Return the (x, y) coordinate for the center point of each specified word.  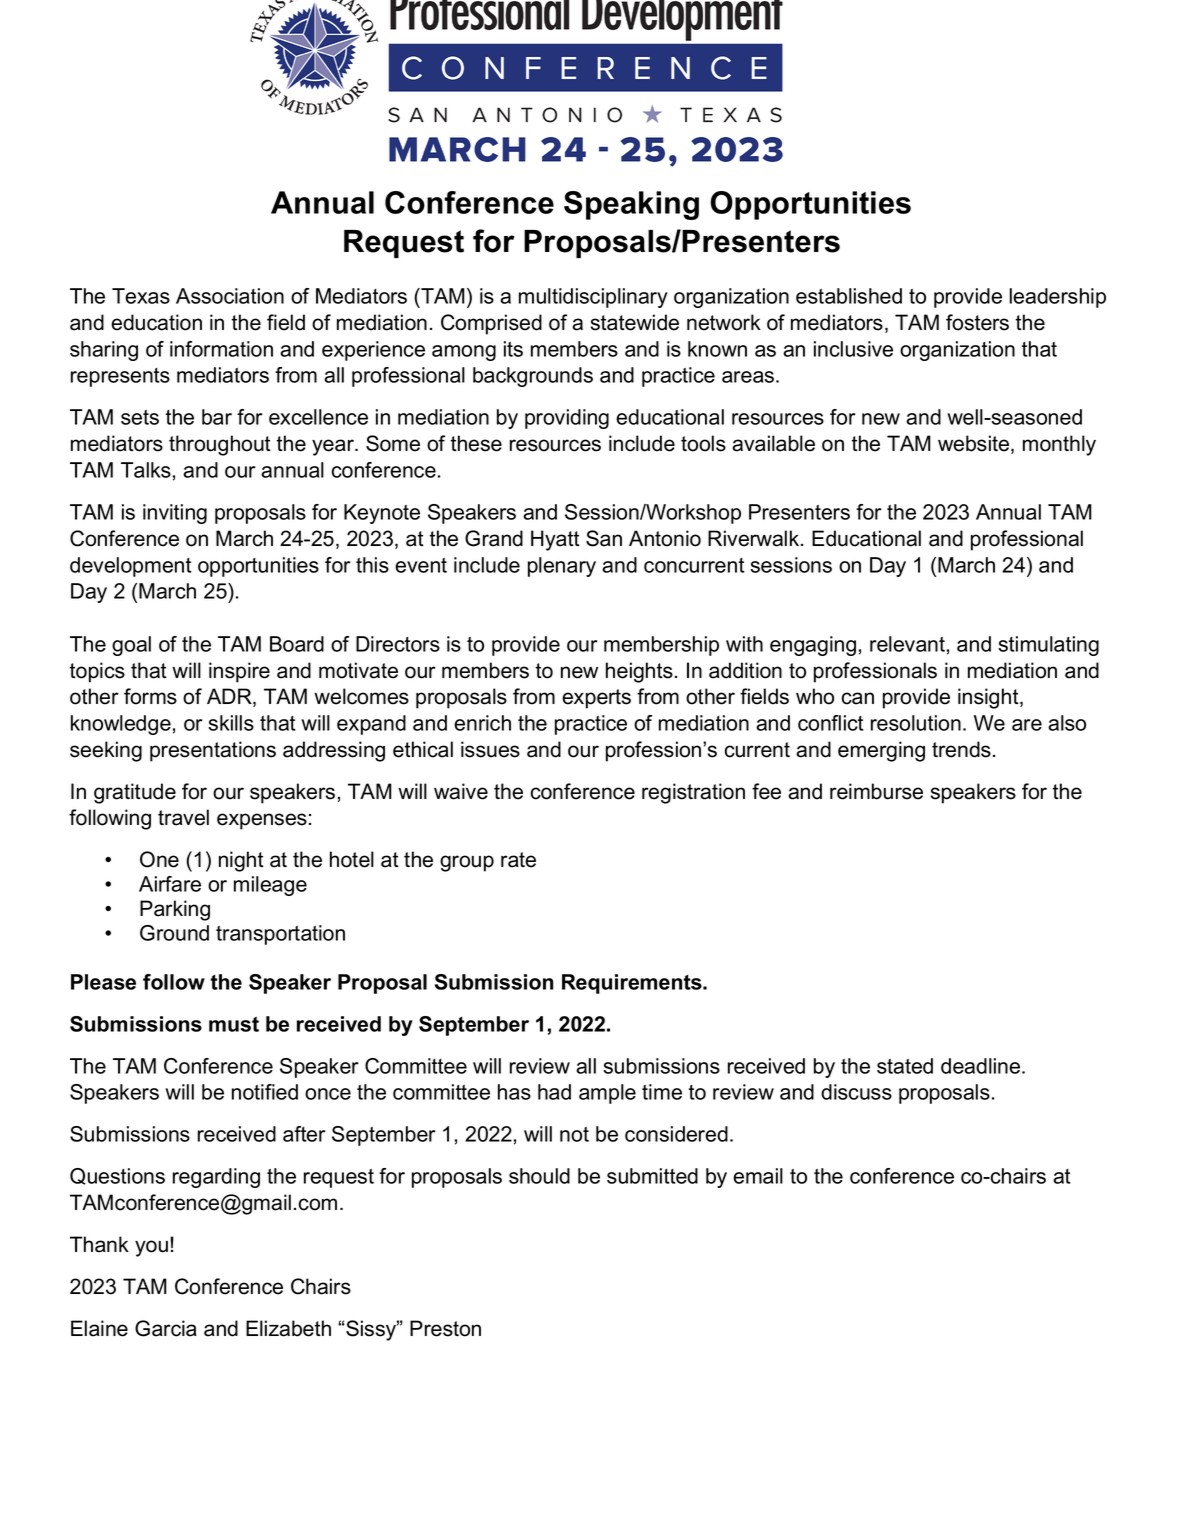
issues (490, 749)
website (975, 444)
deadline (980, 1066)
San (604, 538)
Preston (445, 1328)
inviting (175, 514)
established (849, 296)
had (554, 1092)
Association (230, 296)
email (758, 1176)
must (234, 1024)
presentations (213, 751)
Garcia (166, 1328)
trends (961, 749)
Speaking (631, 205)
